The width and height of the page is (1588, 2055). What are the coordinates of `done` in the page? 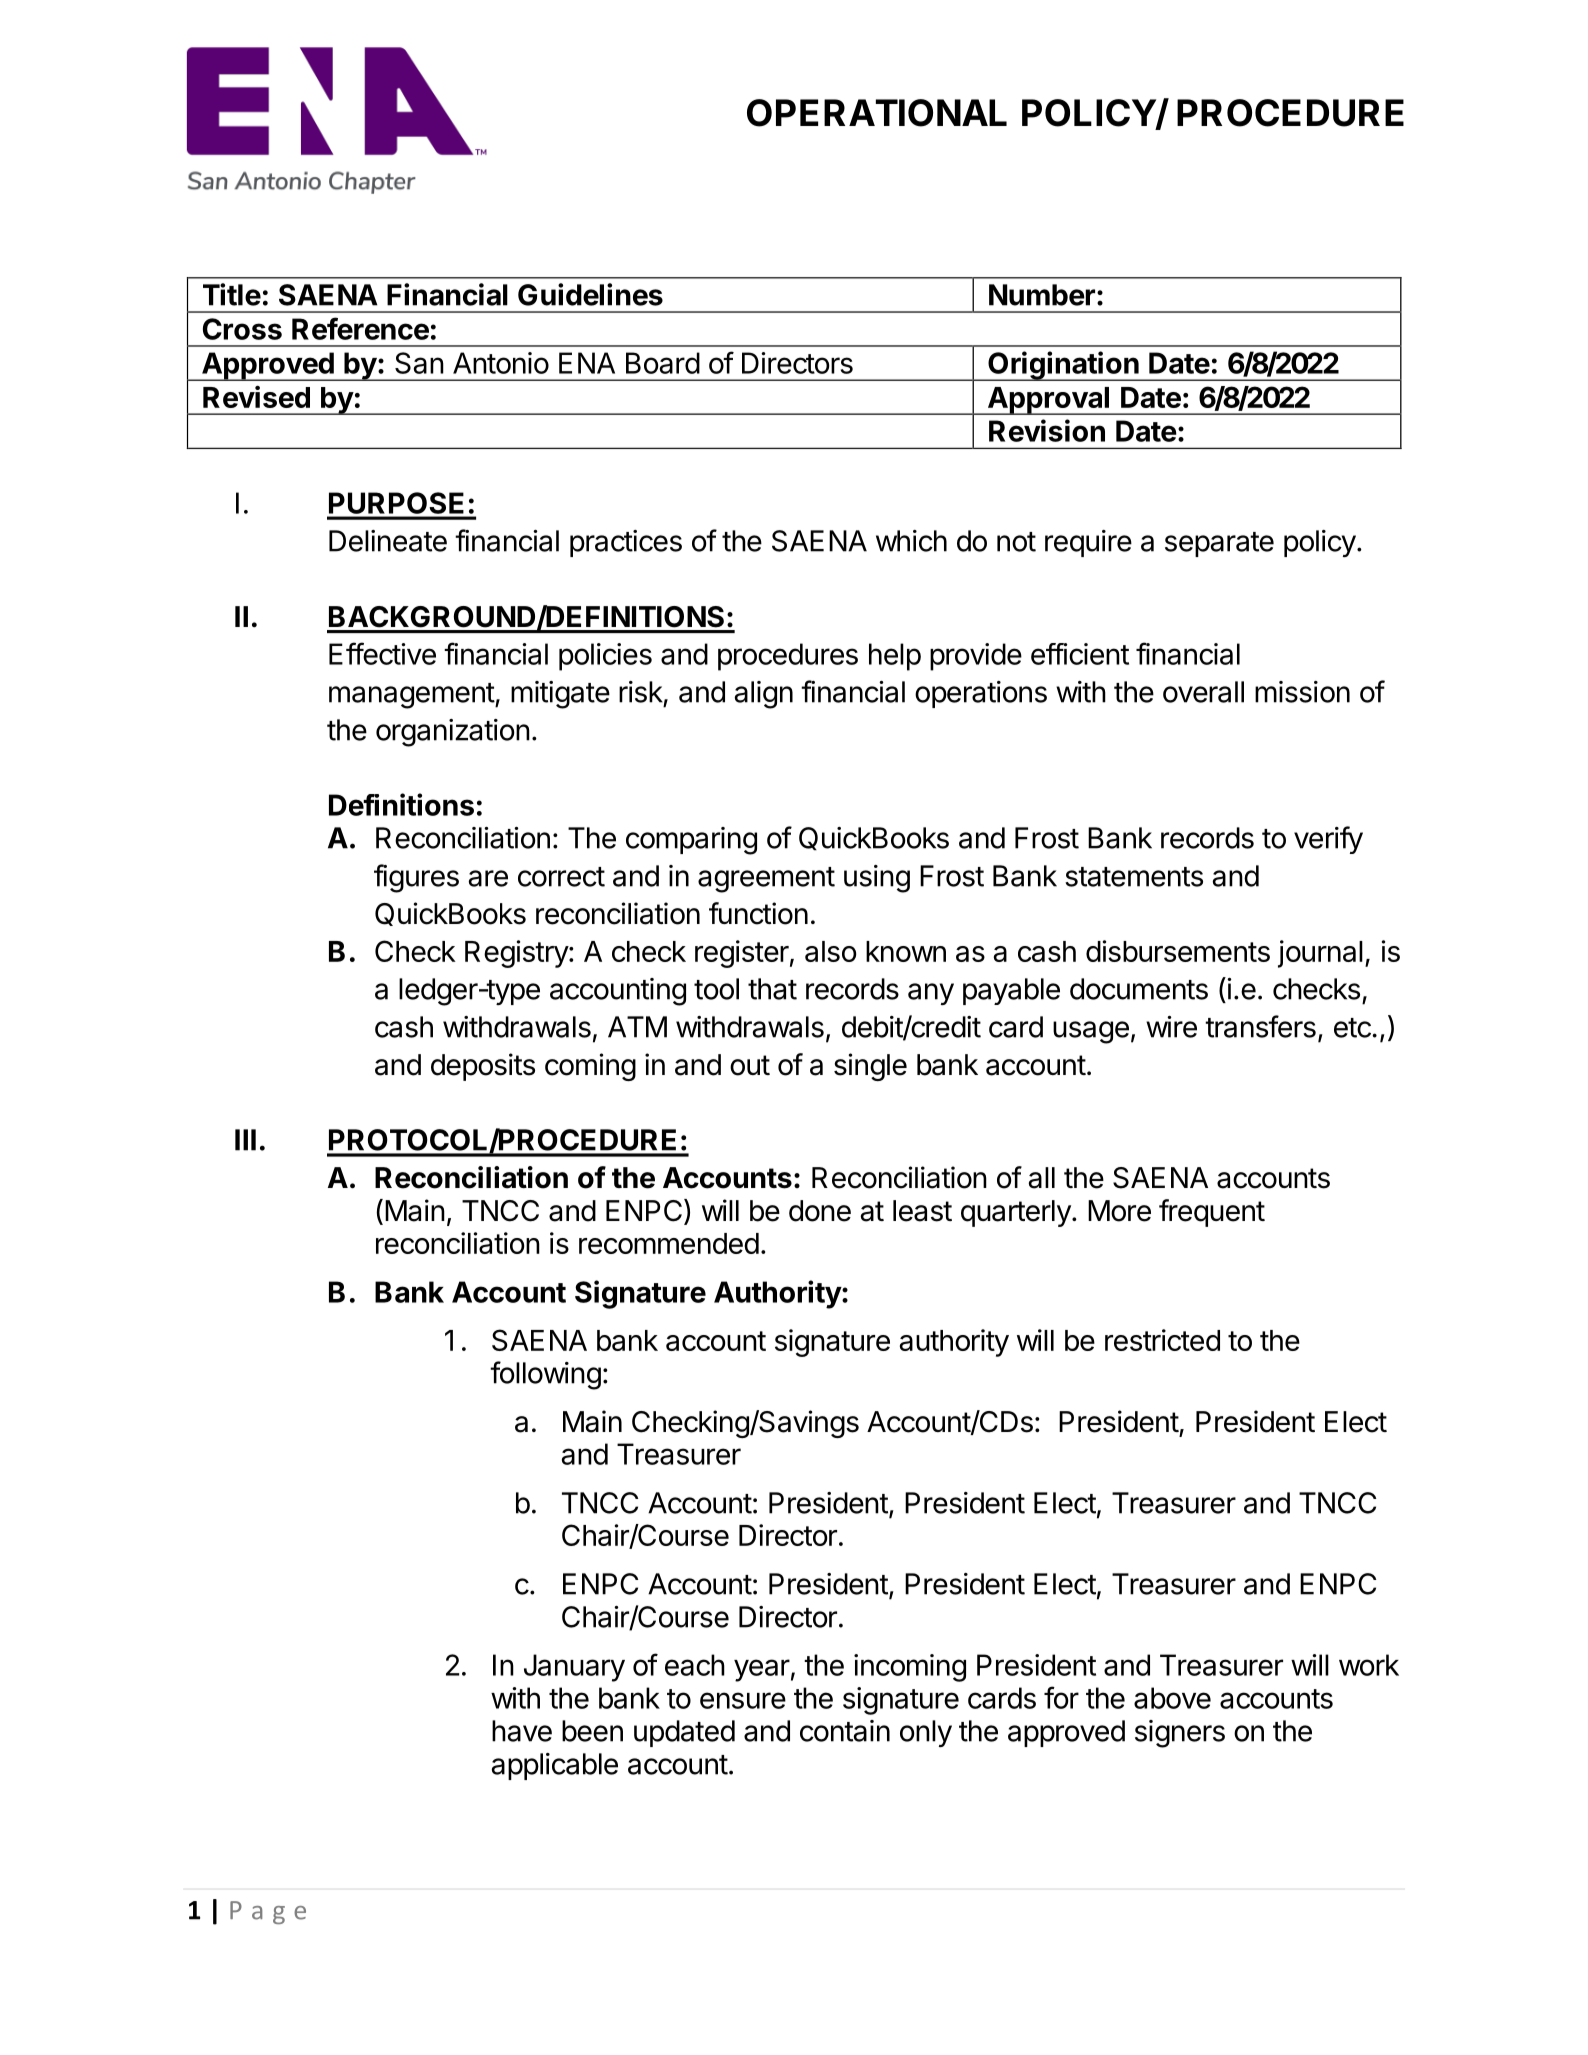 It's located at (820, 1211).
